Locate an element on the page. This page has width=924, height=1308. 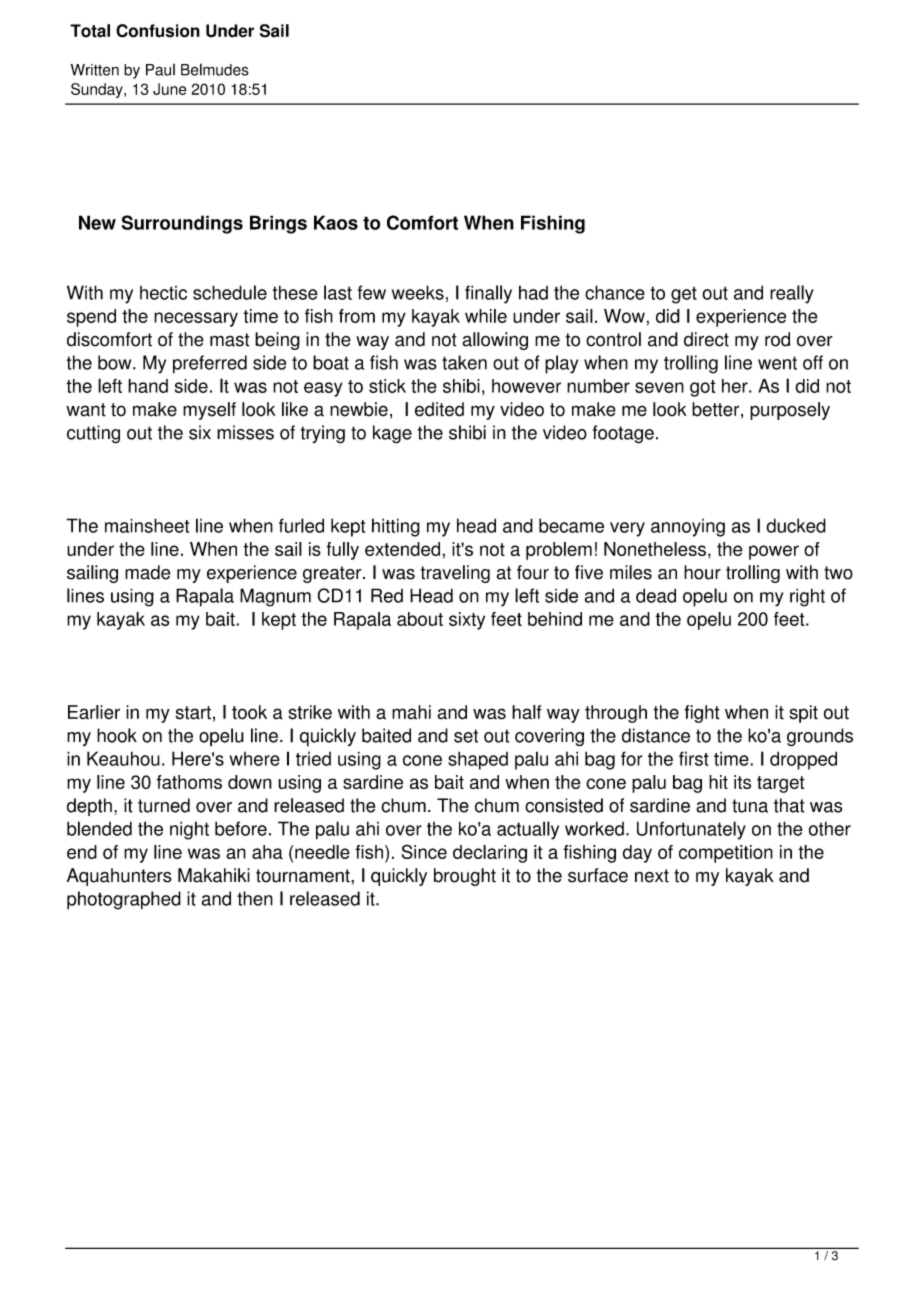
kage is located at coordinates (392, 434).
